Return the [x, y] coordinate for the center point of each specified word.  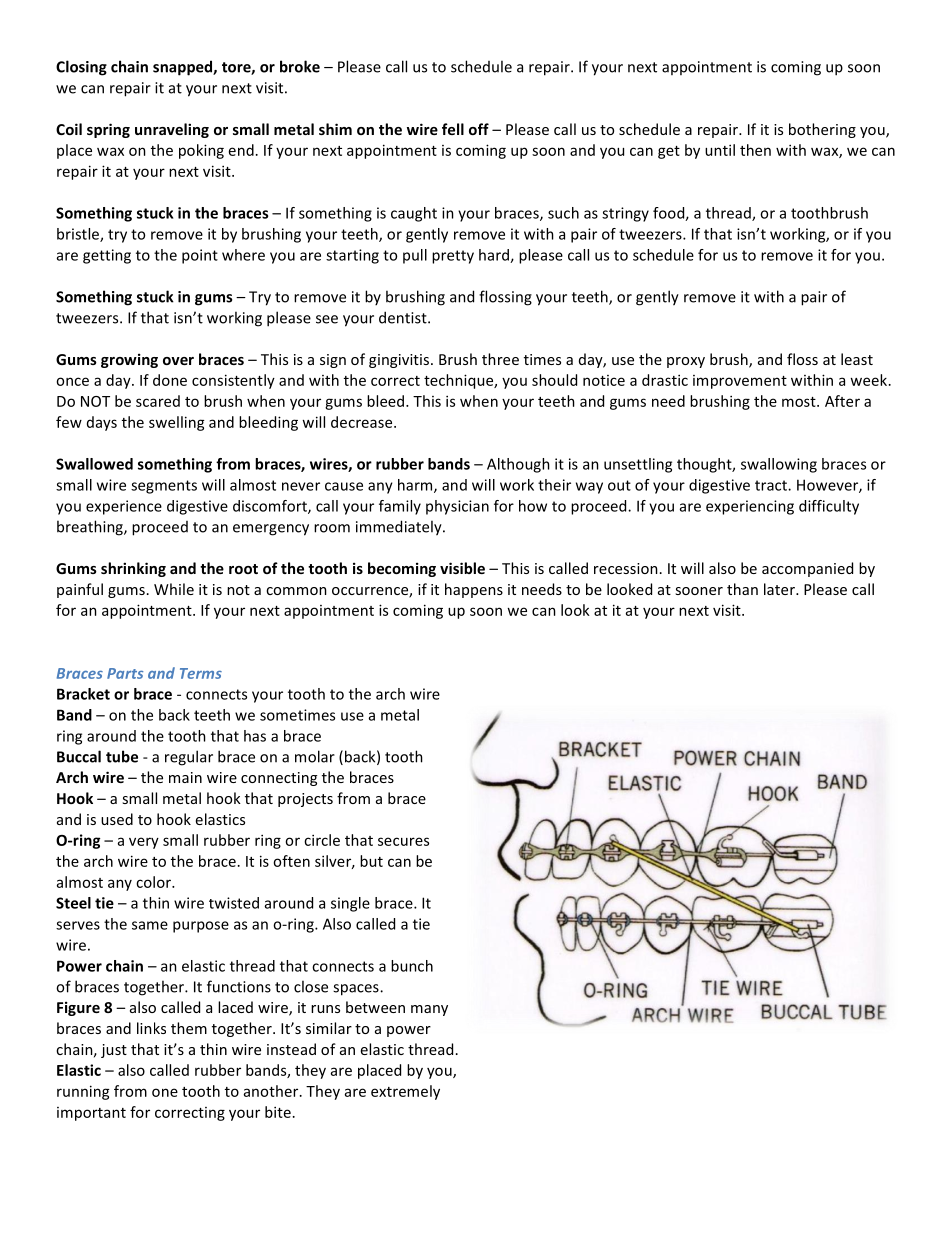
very [144, 843]
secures [403, 841]
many [429, 1010]
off [479, 129]
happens [474, 590]
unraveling [172, 130]
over [178, 361]
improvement [740, 382]
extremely [405, 1092]
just [114, 1051]
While [174, 589]
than [742, 589]
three [500, 359]
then [755, 150]
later [780, 589]
